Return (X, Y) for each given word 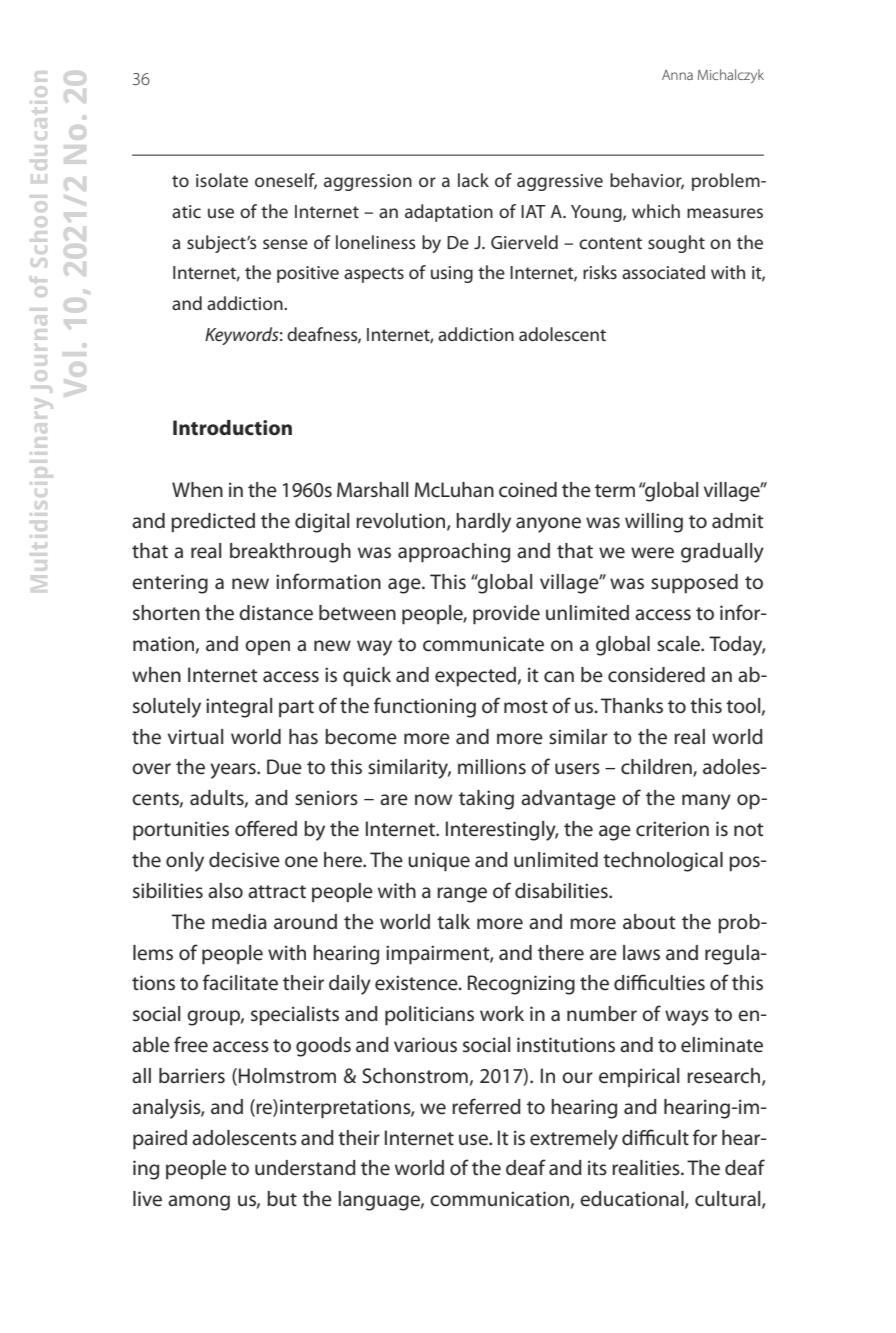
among (199, 1203)
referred (486, 1106)
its (597, 1168)
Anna (677, 75)
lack (473, 180)
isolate (222, 180)
